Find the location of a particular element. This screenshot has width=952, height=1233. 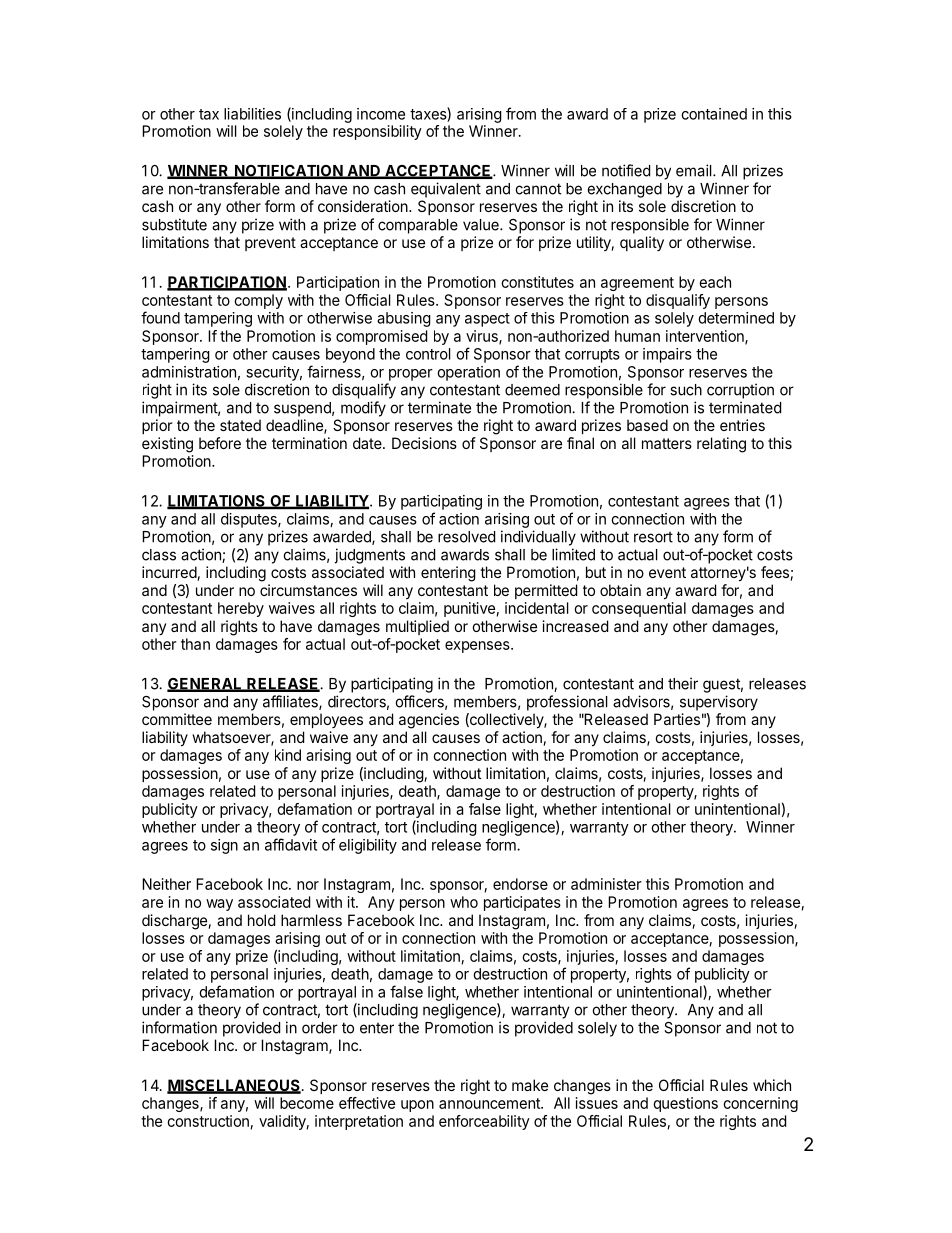

equivalent is located at coordinates (446, 190).
